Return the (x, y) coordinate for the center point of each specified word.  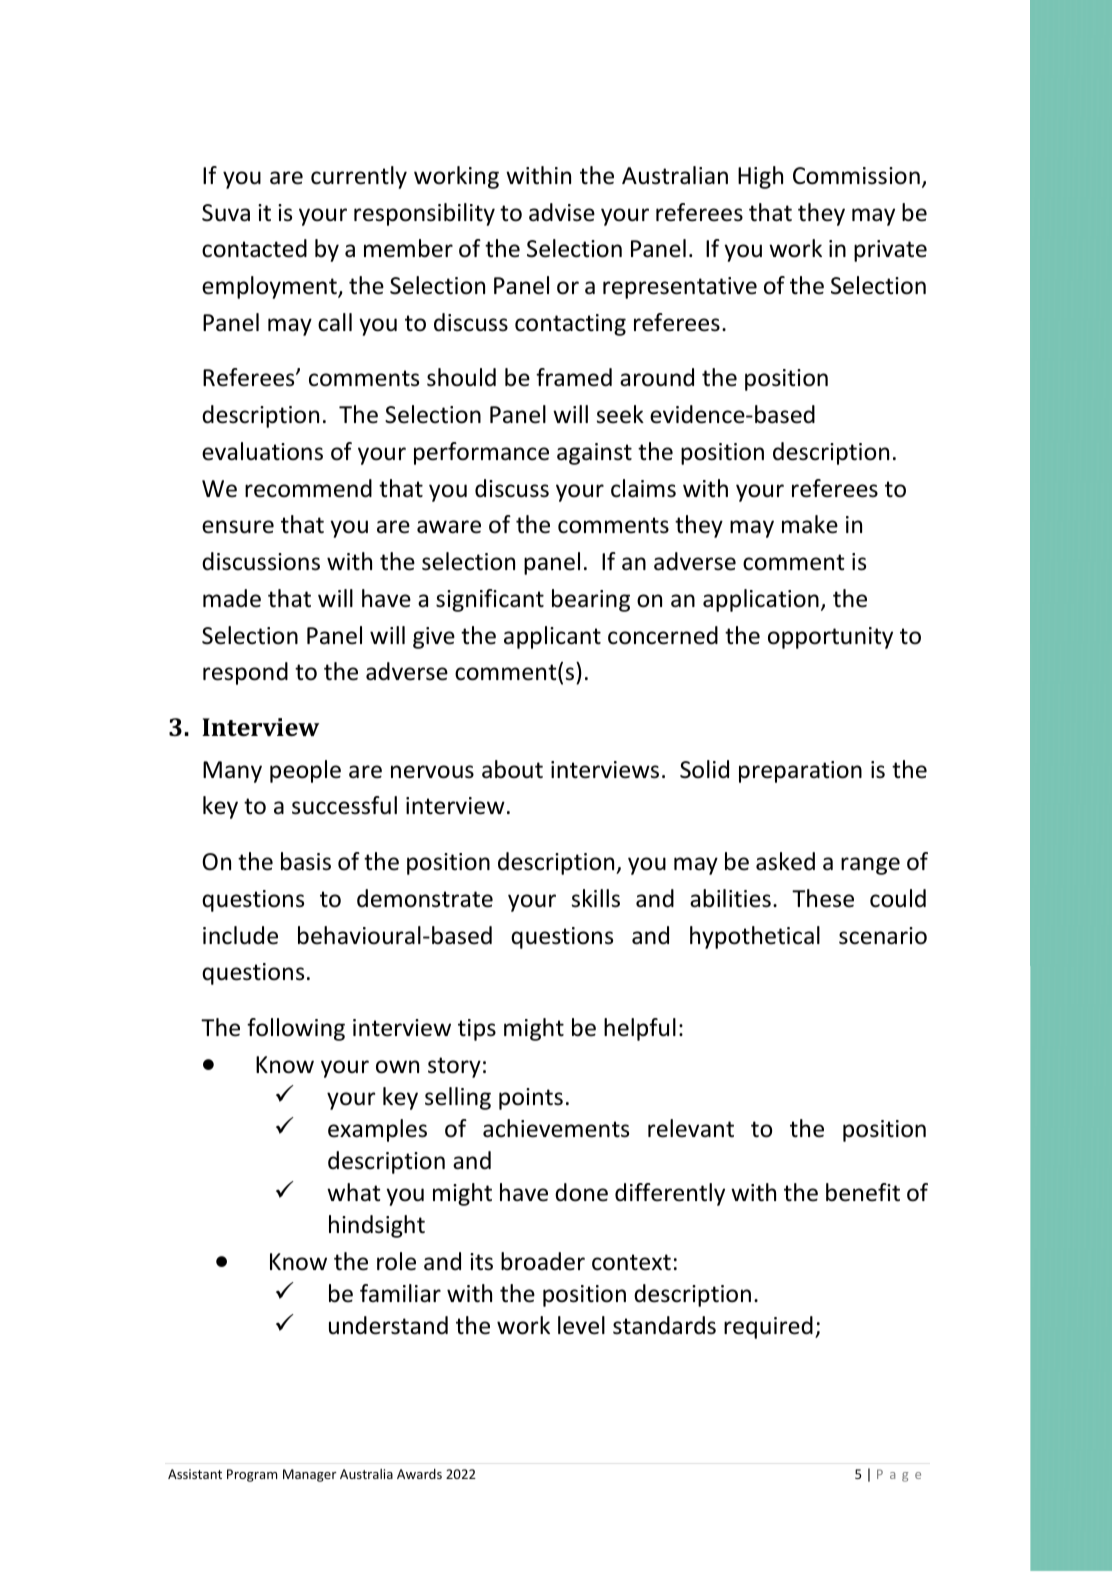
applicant (552, 637)
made (232, 598)
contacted (254, 248)
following (296, 1029)
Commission (856, 176)
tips (477, 1030)
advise (562, 212)
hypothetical (755, 937)
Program (252, 1475)
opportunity (830, 638)
